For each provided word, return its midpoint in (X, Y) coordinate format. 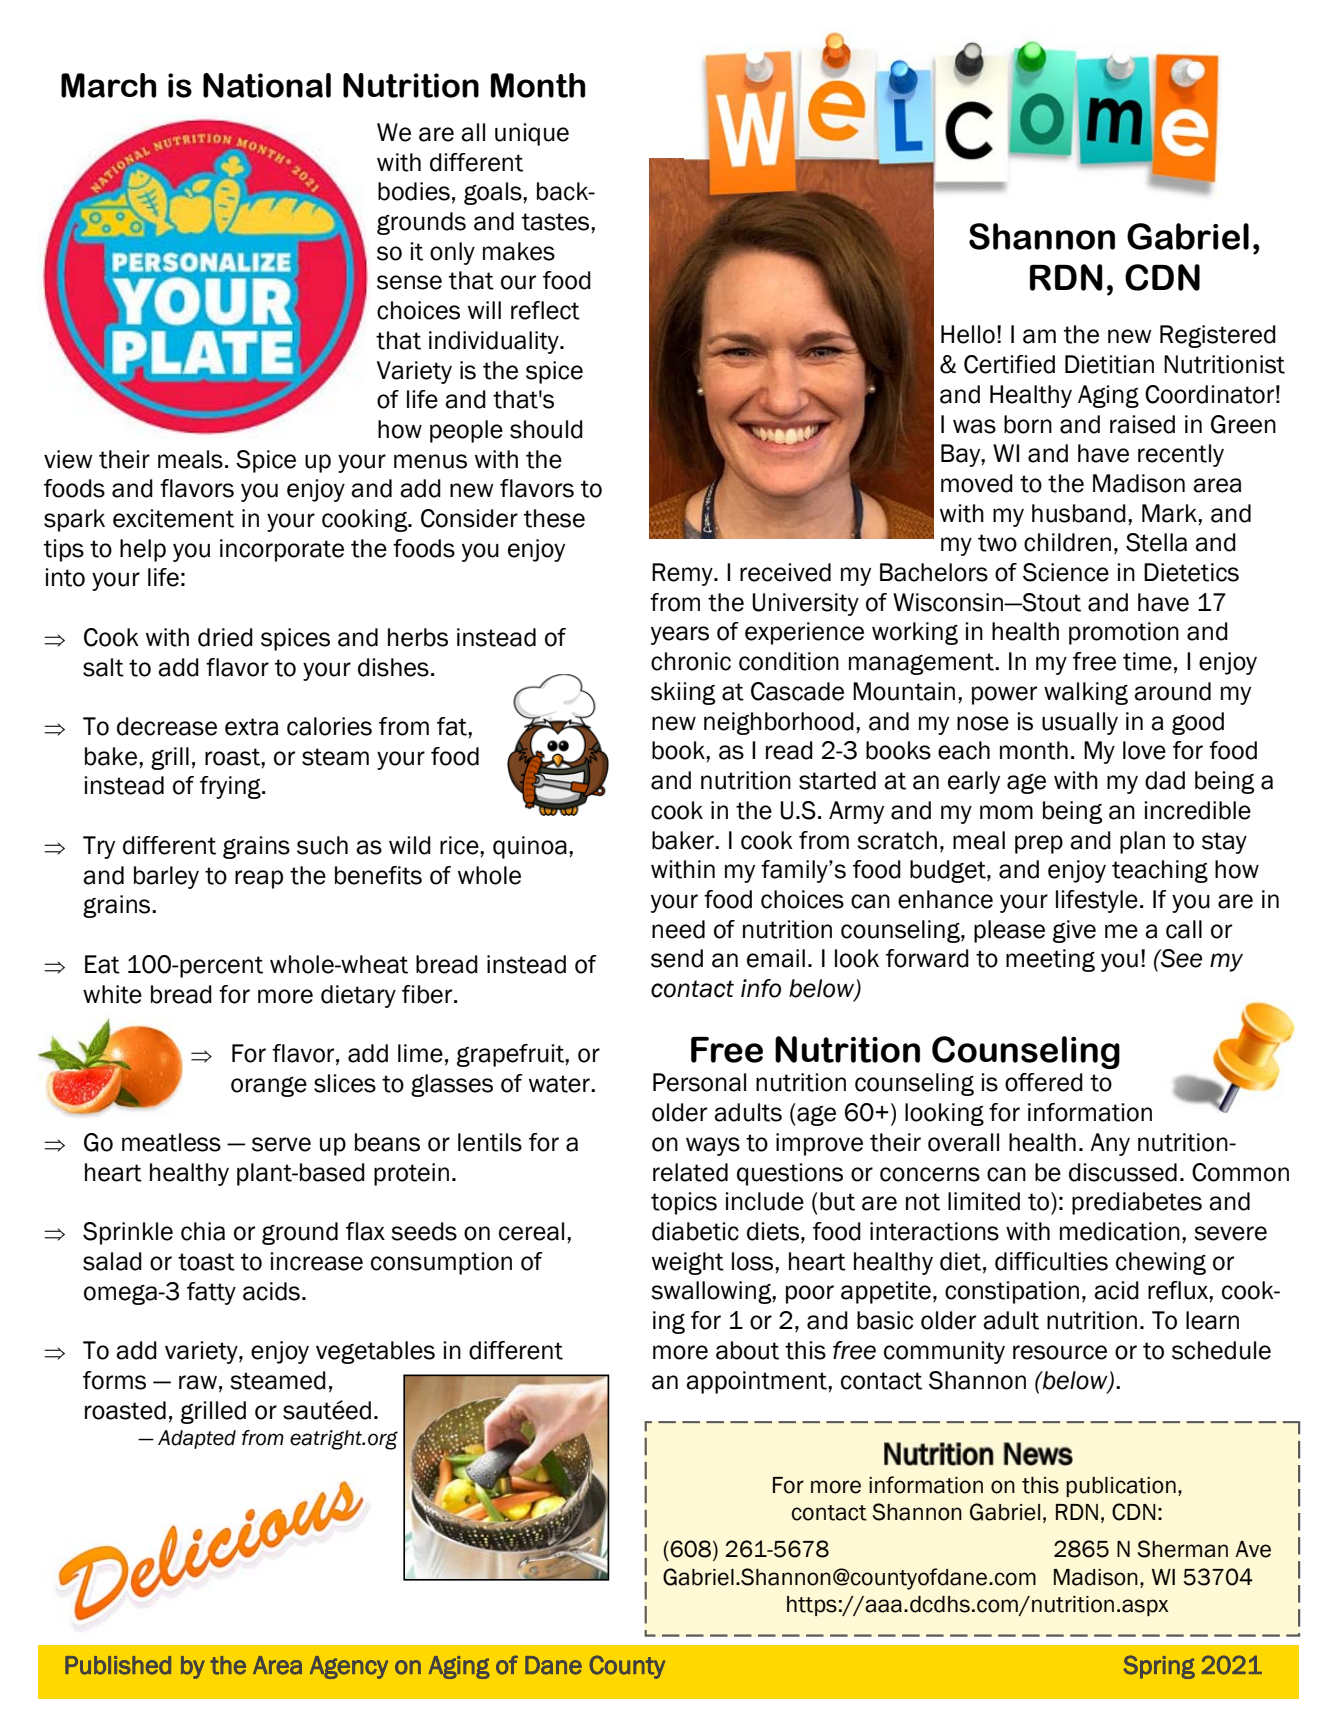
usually (1080, 723)
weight (688, 1263)
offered (1044, 1082)
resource (1060, 1352)
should (546, 429)
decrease (167, 726)
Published (118, 1665)
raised (1142, 424)
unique (532, 134)
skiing (683, 693)
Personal (699, 1082)
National (267, 85)
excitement (173, 518)
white (112, 994)
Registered (1218, 336)
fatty (211, 1293)
